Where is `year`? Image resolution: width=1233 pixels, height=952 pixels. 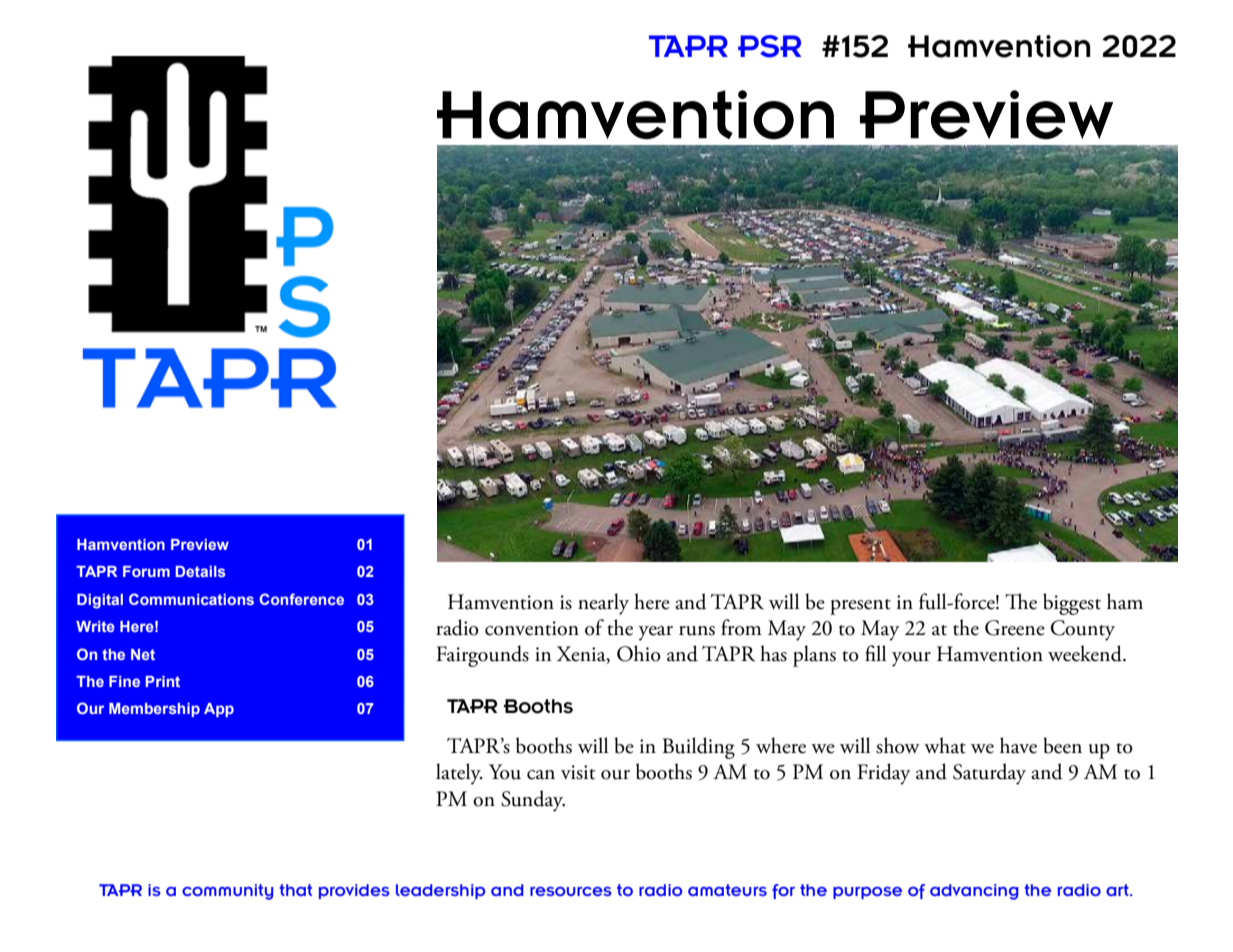 year is located at coordinates (656, 633).
